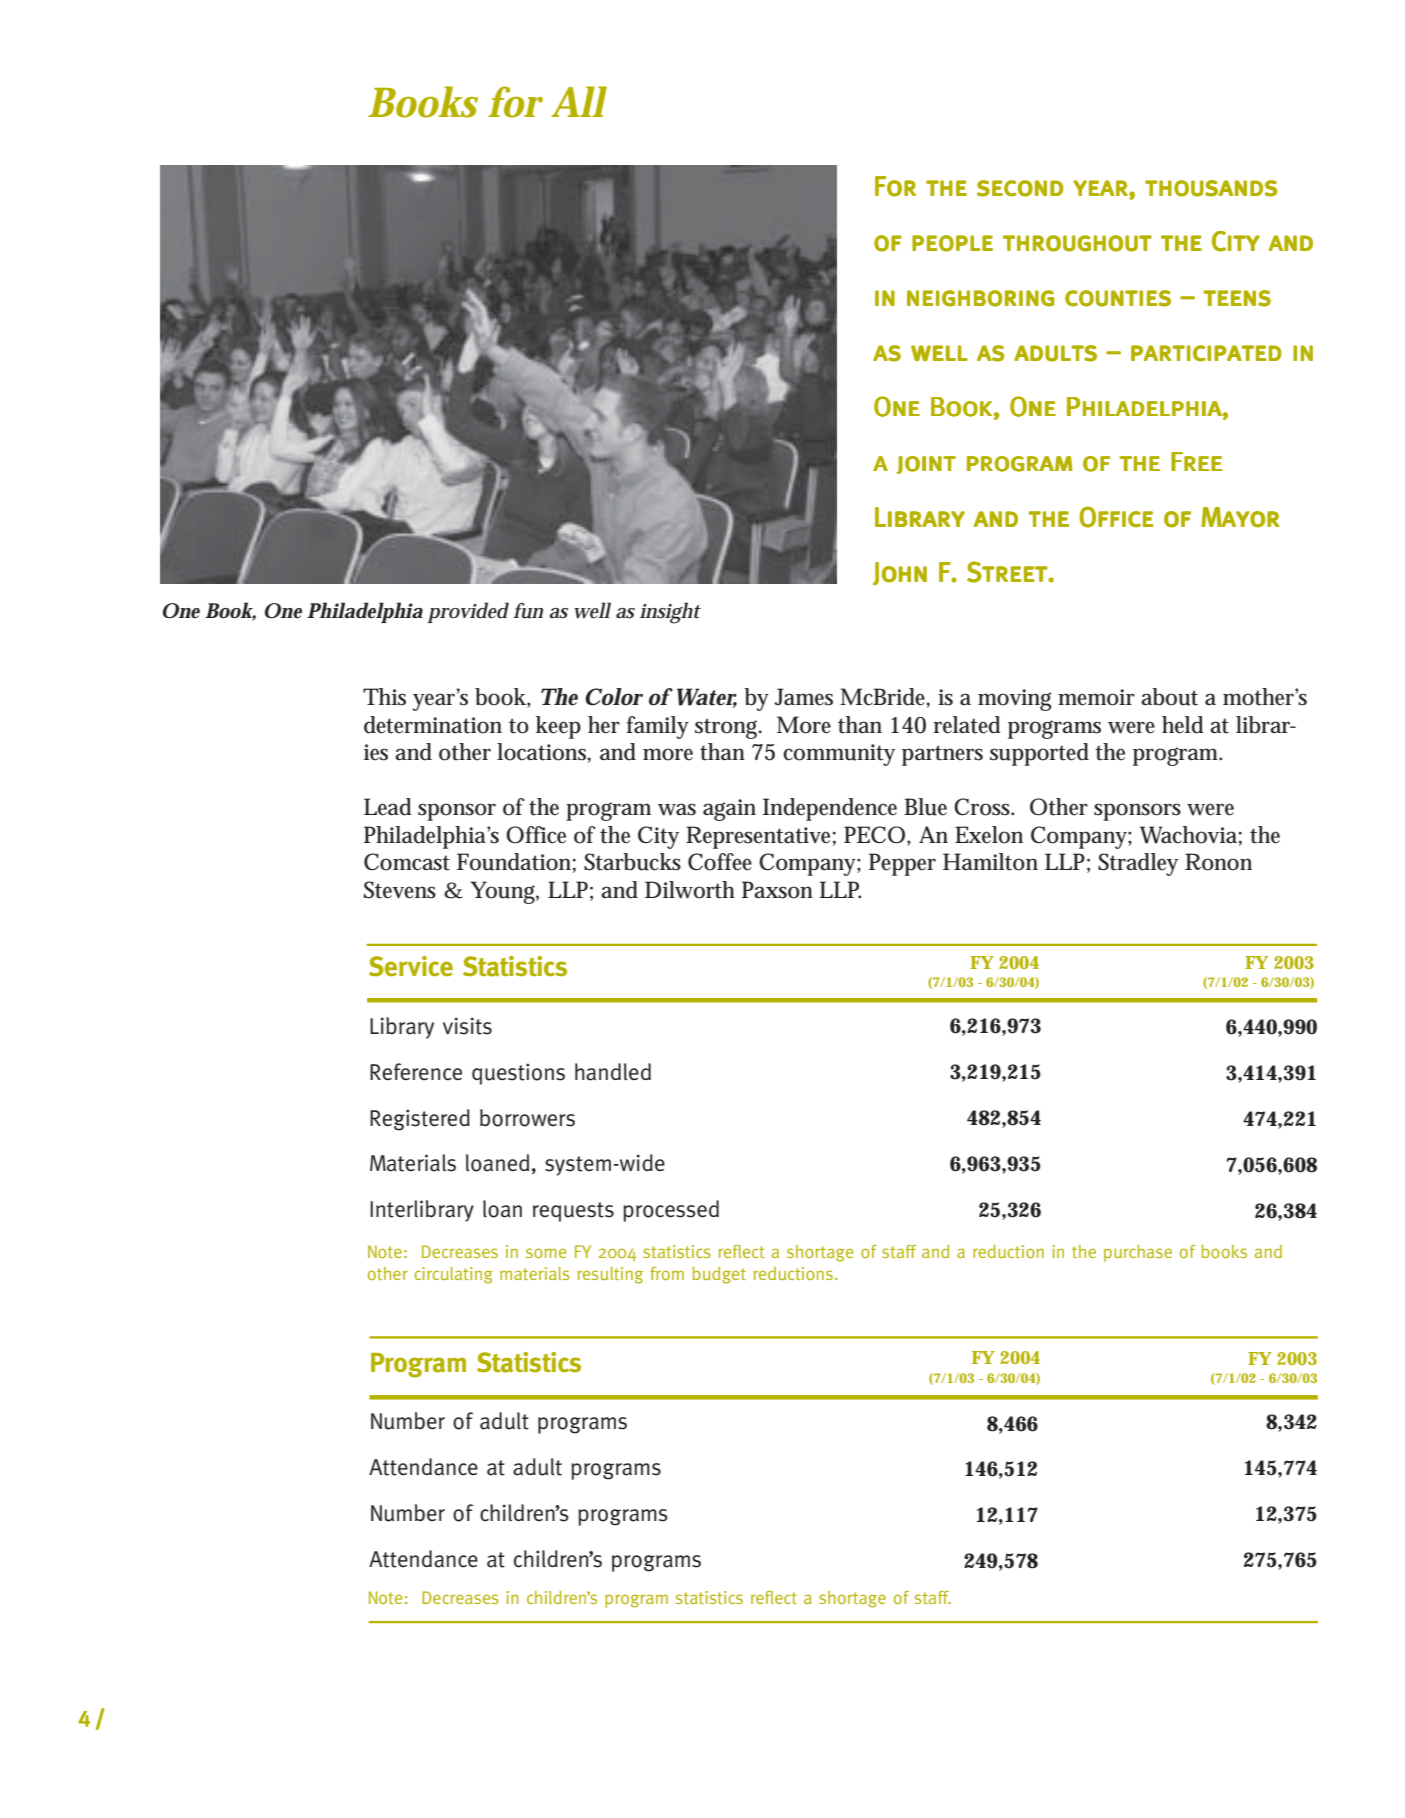 The image size is (1405, 1818). I want to click on some, so click(546, 1253).
